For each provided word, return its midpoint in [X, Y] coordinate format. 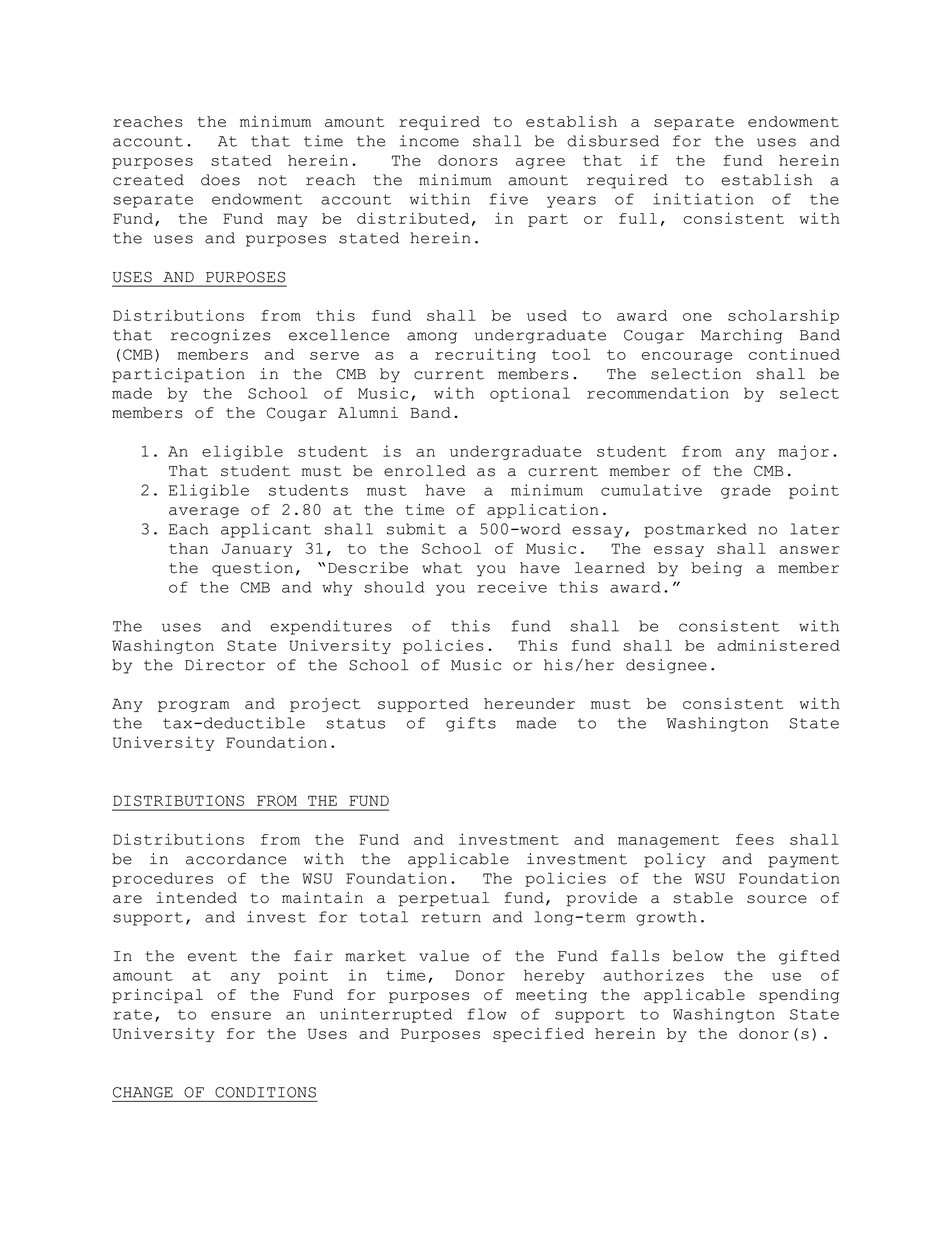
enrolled [425, 471]
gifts [471, 724]
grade [746, 491]
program [194, 706]
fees [755, 839]
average [204, 512]
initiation [703, 199]
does [220, 180]
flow [487, 1014]
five [509, 199]
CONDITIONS [265, 1092]
